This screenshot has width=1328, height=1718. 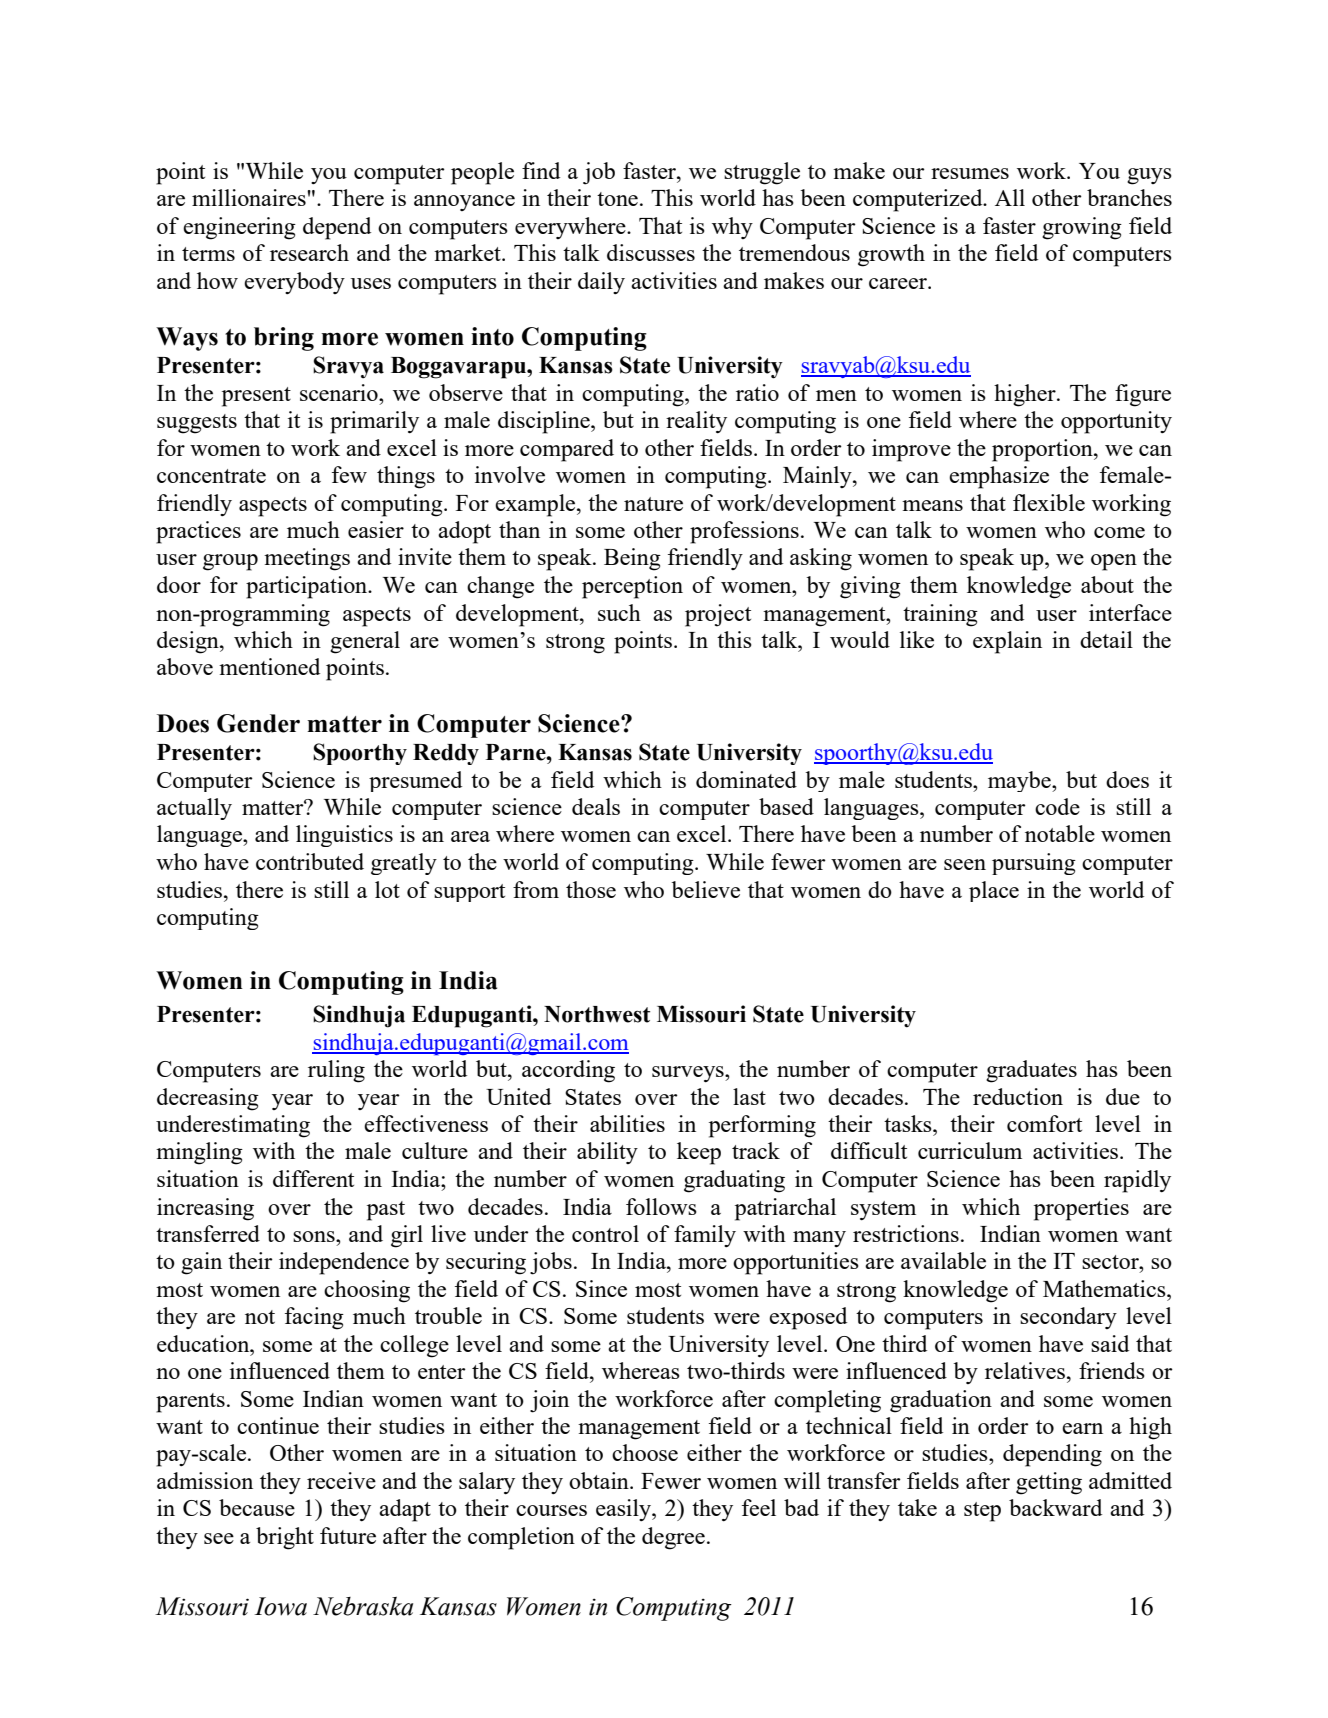 I want to click on secondary, so click(x=1068, y=1318).
